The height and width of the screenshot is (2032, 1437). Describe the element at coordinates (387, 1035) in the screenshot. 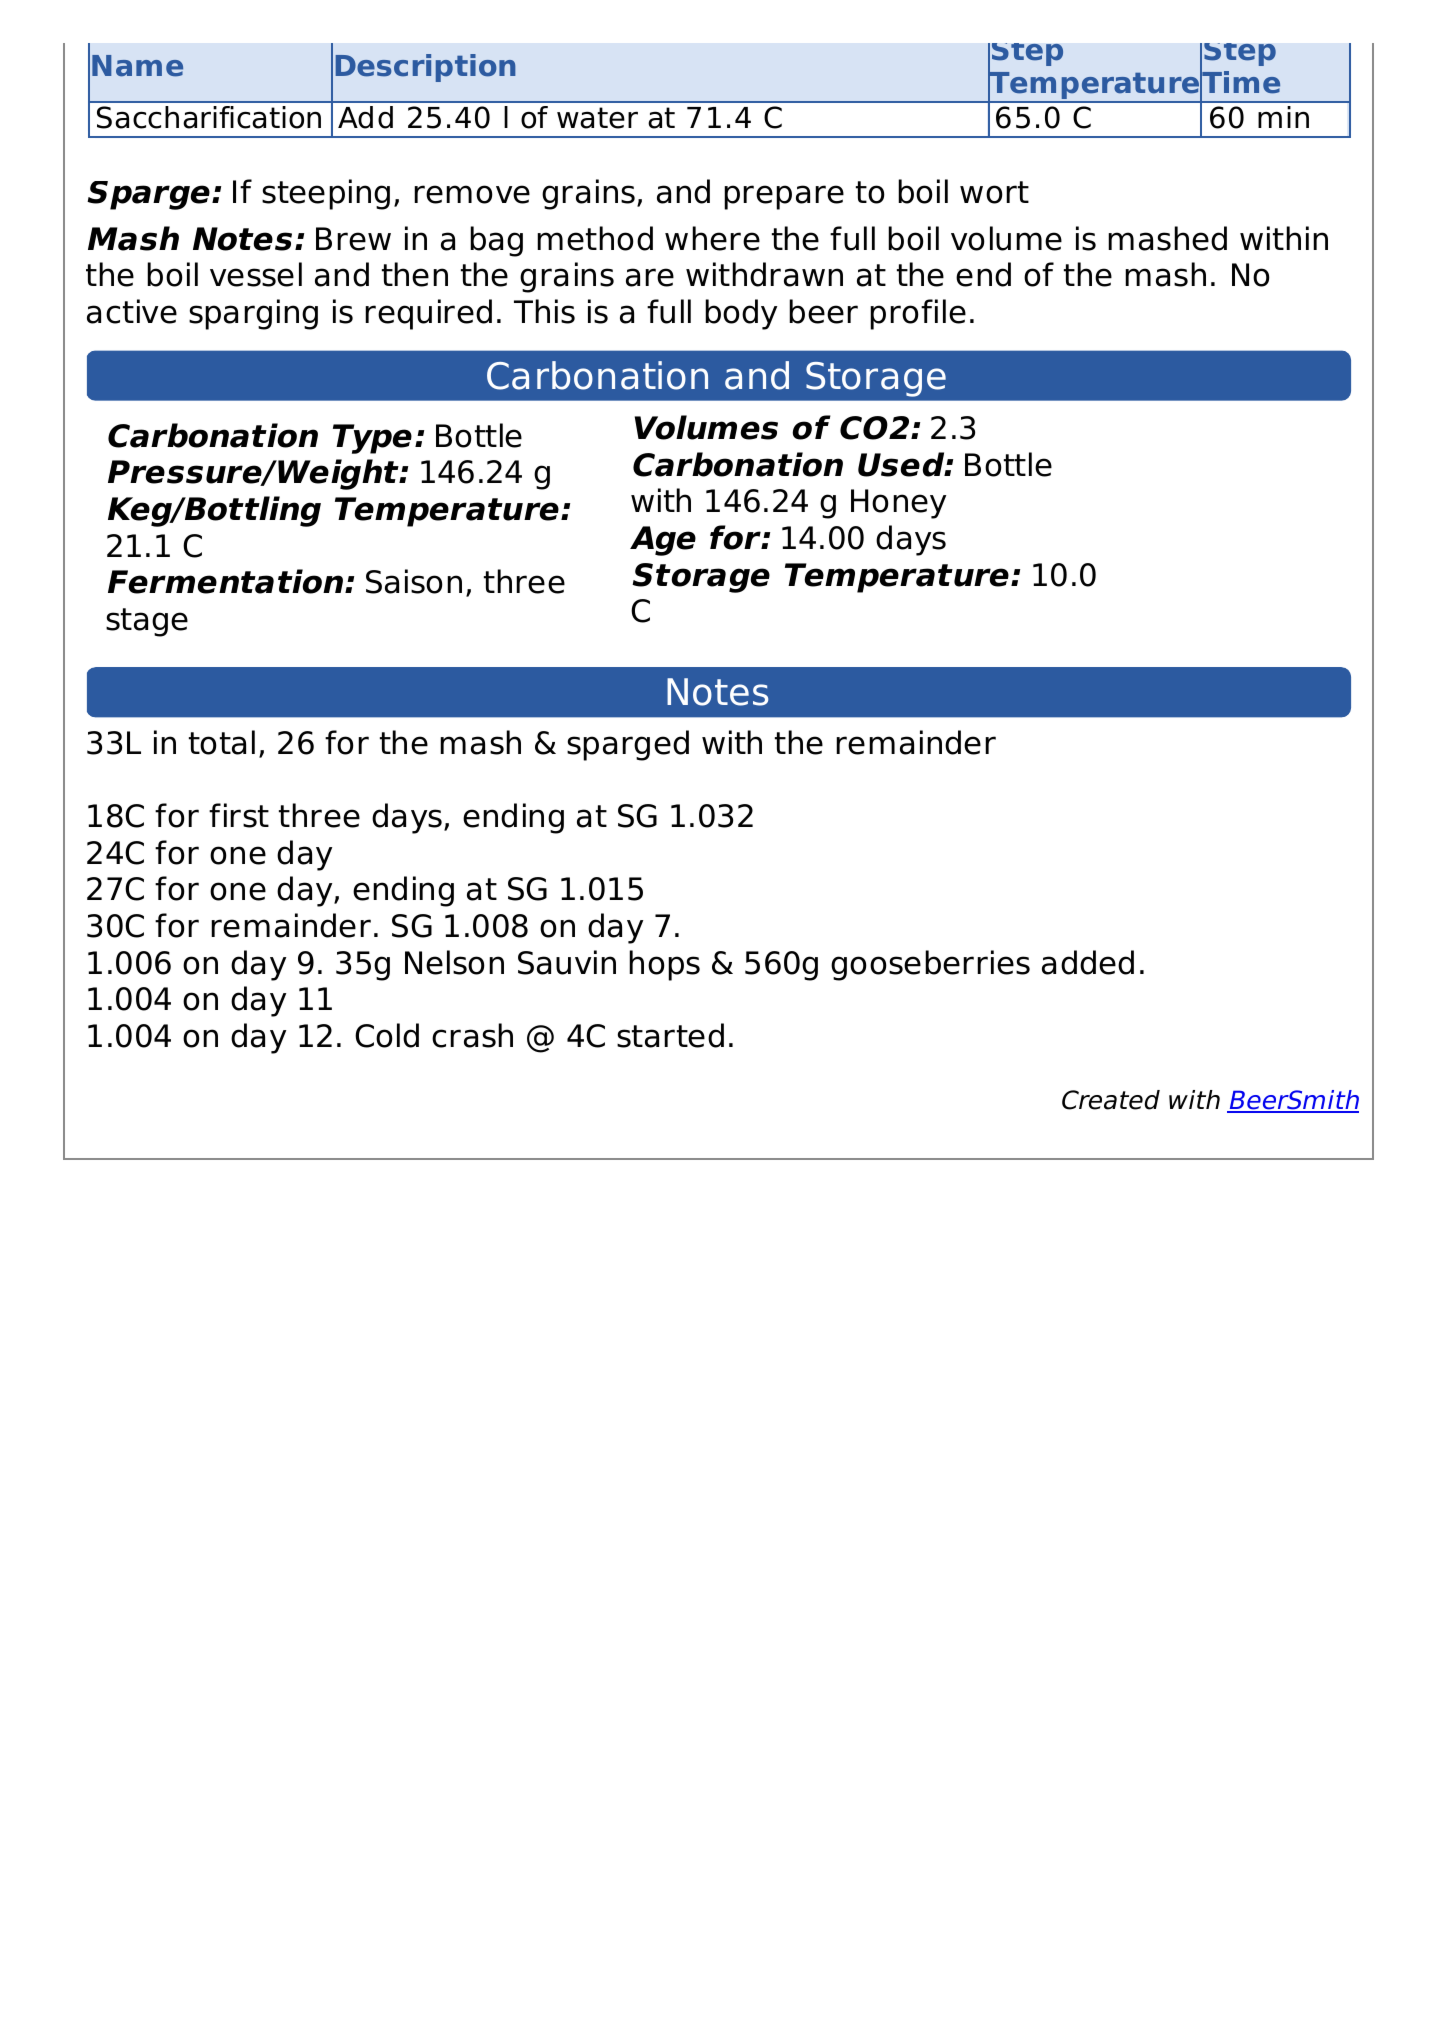

I see `Cold` at that location.
